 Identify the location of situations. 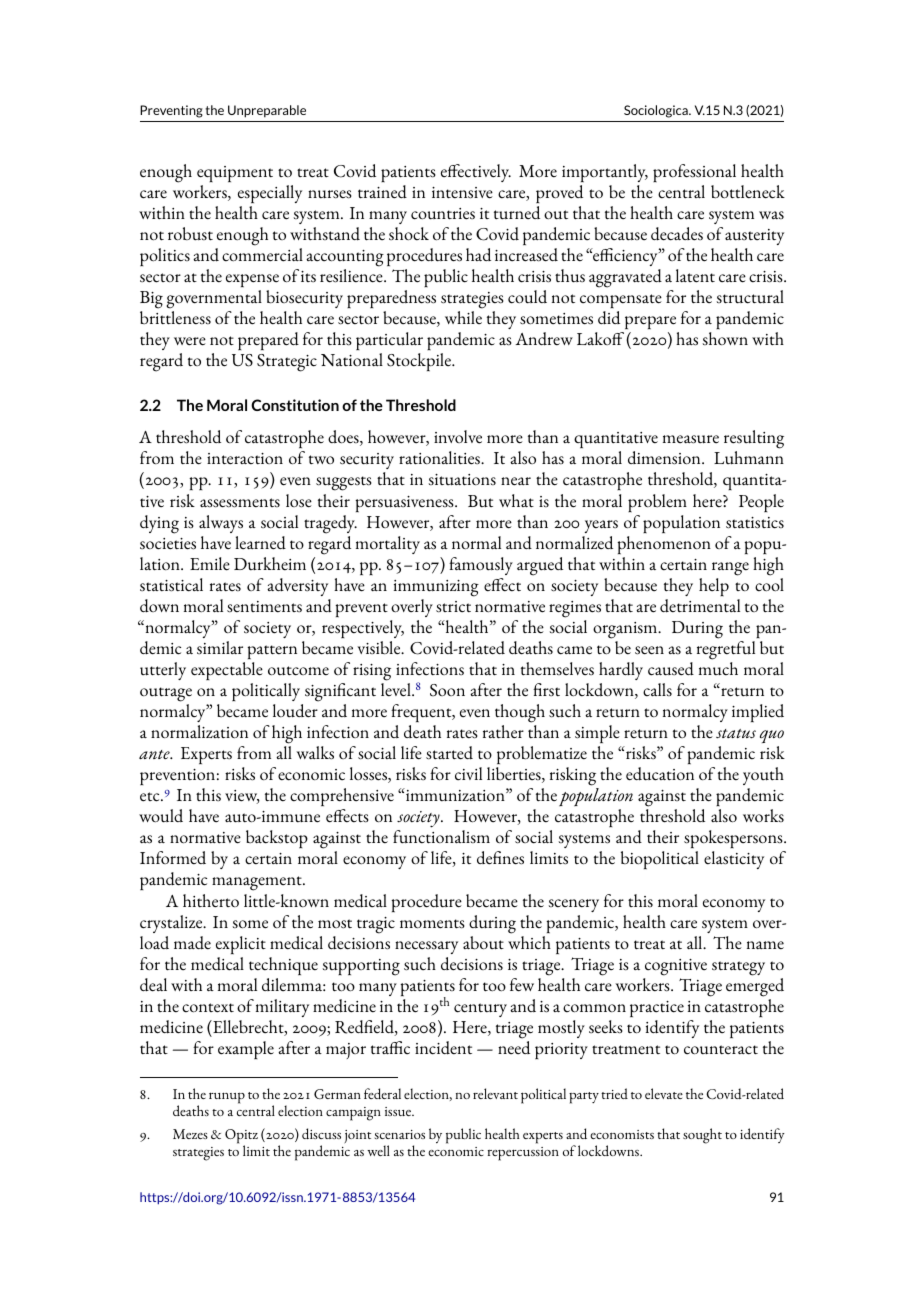
(462, 480).
